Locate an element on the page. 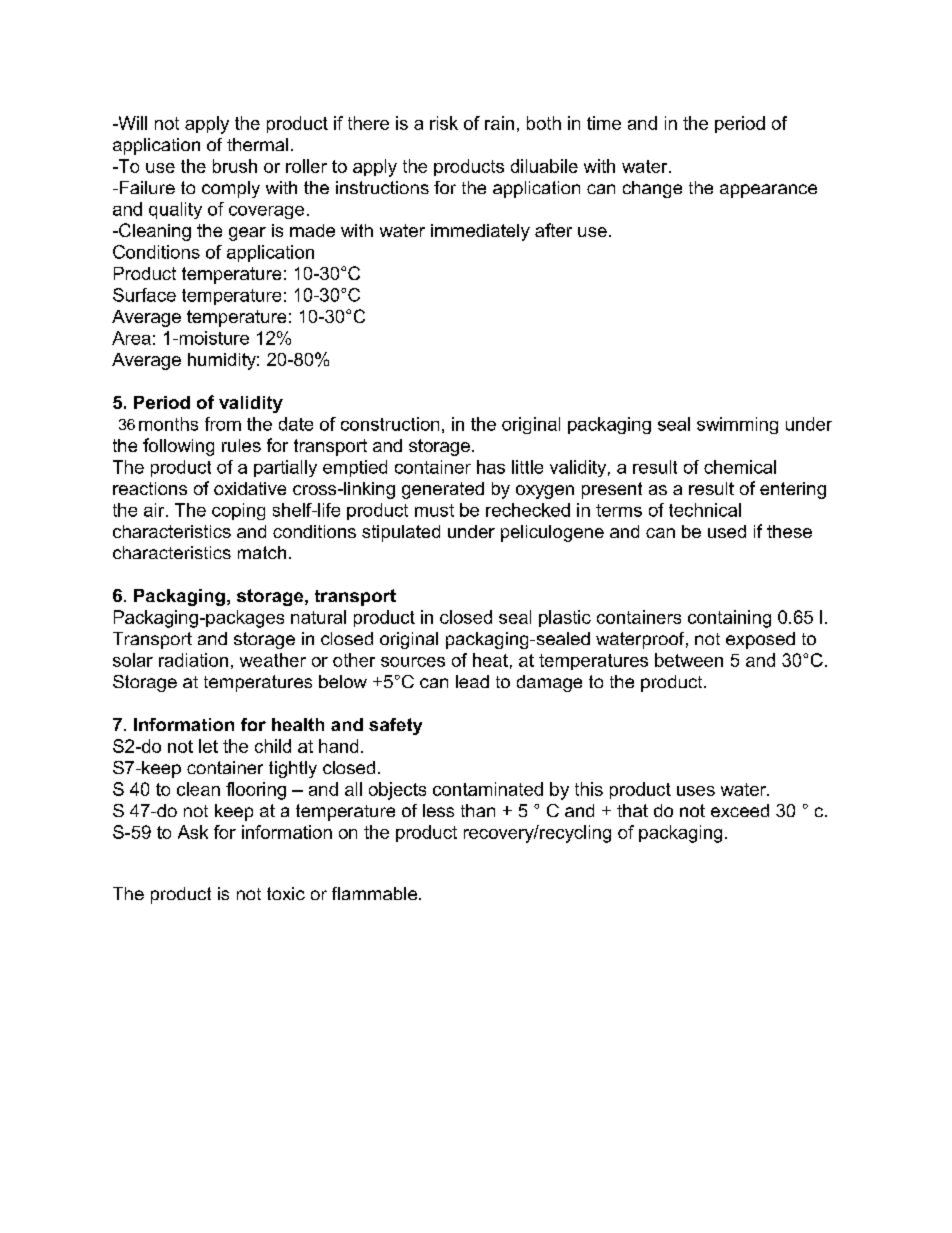 The height and width of the page is (1233, 952). coping is located at coordinates (238, 511).
